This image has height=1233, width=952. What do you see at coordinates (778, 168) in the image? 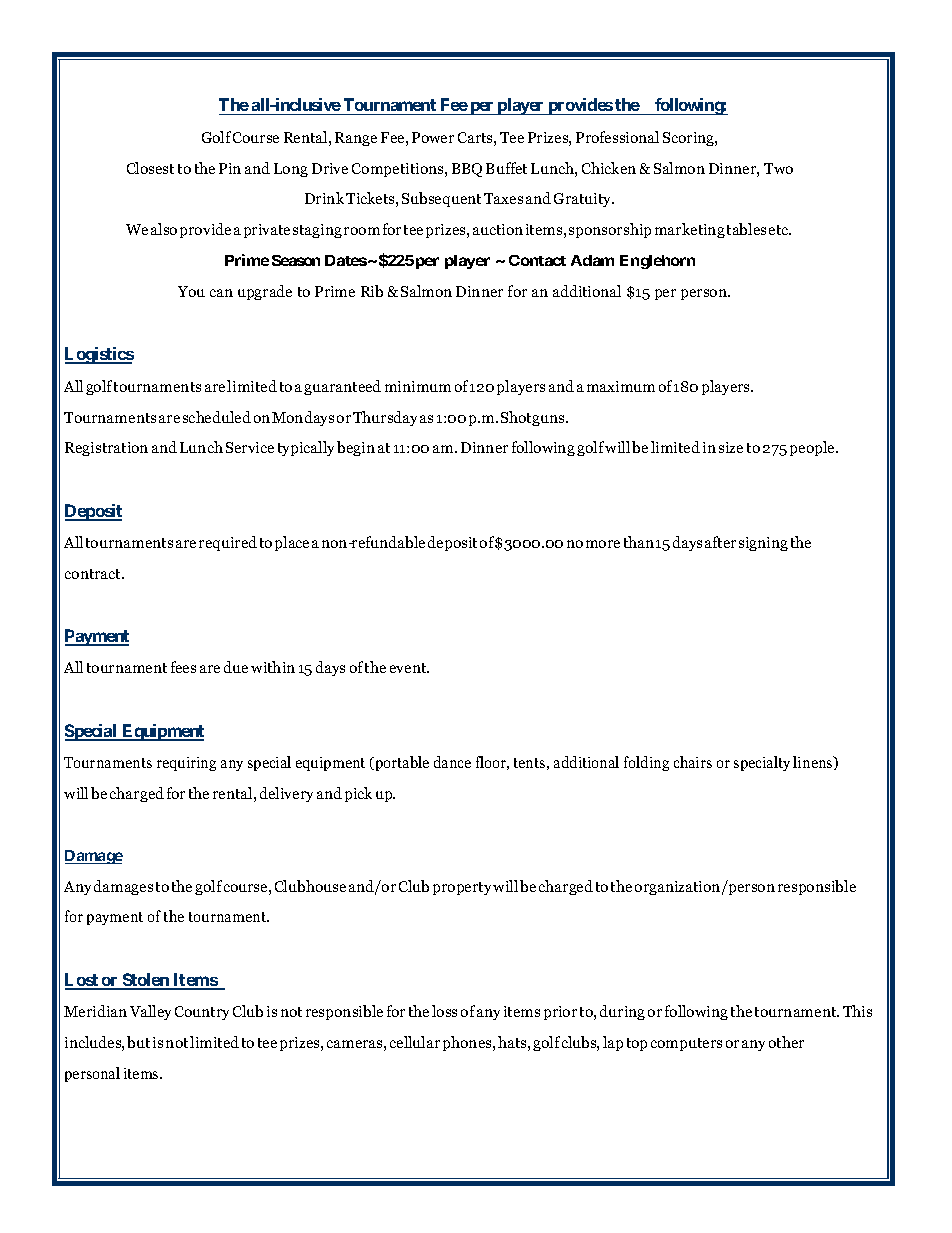
I see `Two` at bounding box center [778, 168].
